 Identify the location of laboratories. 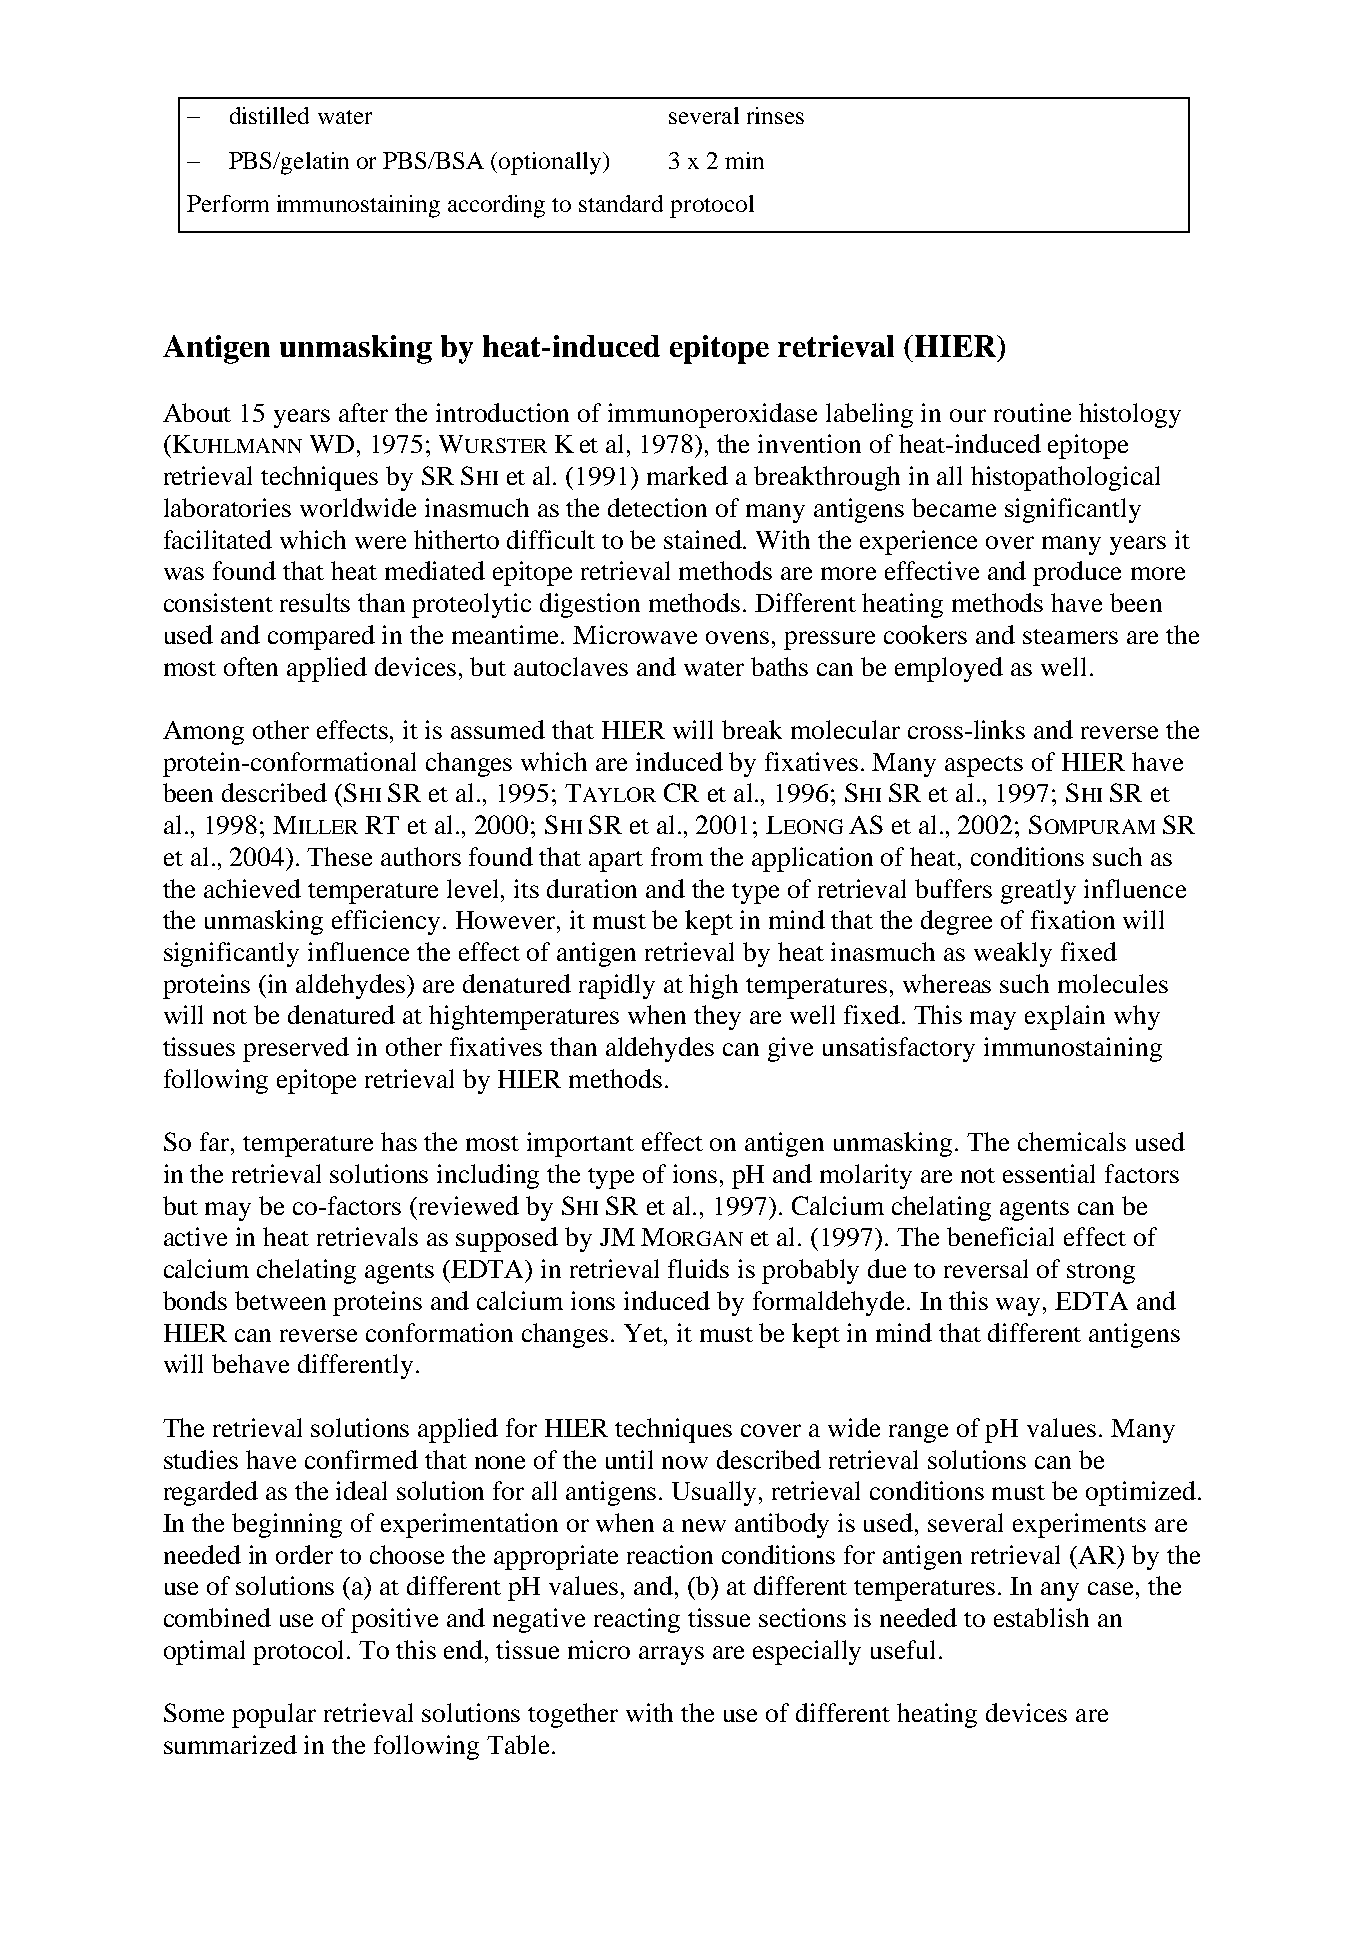
(227, 507).
